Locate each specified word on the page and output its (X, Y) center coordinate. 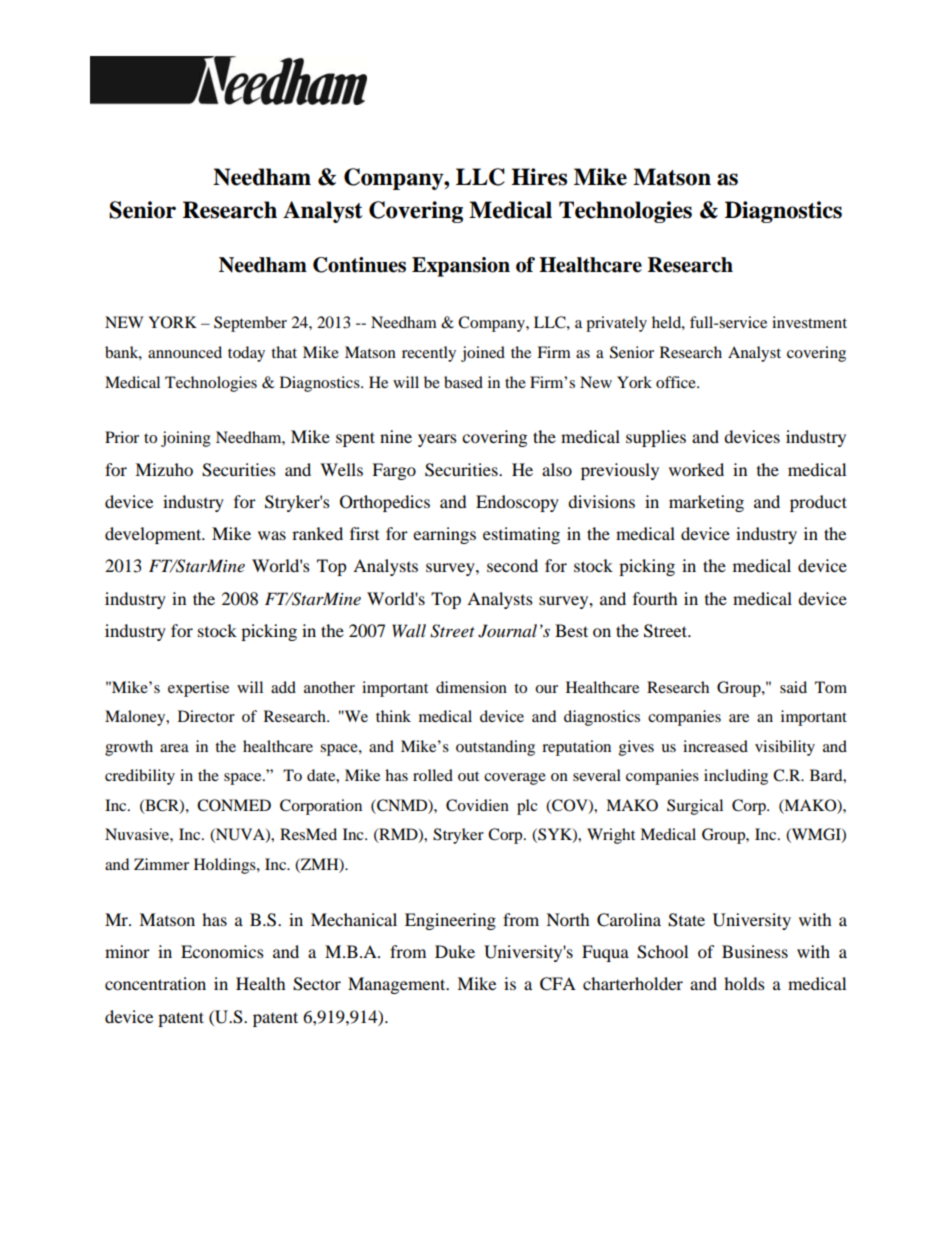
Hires (539, 177)
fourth (655, 598)
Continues (359, 265)
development (154, 535)
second (512, 565)
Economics (222, 951)
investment (809, 322)
